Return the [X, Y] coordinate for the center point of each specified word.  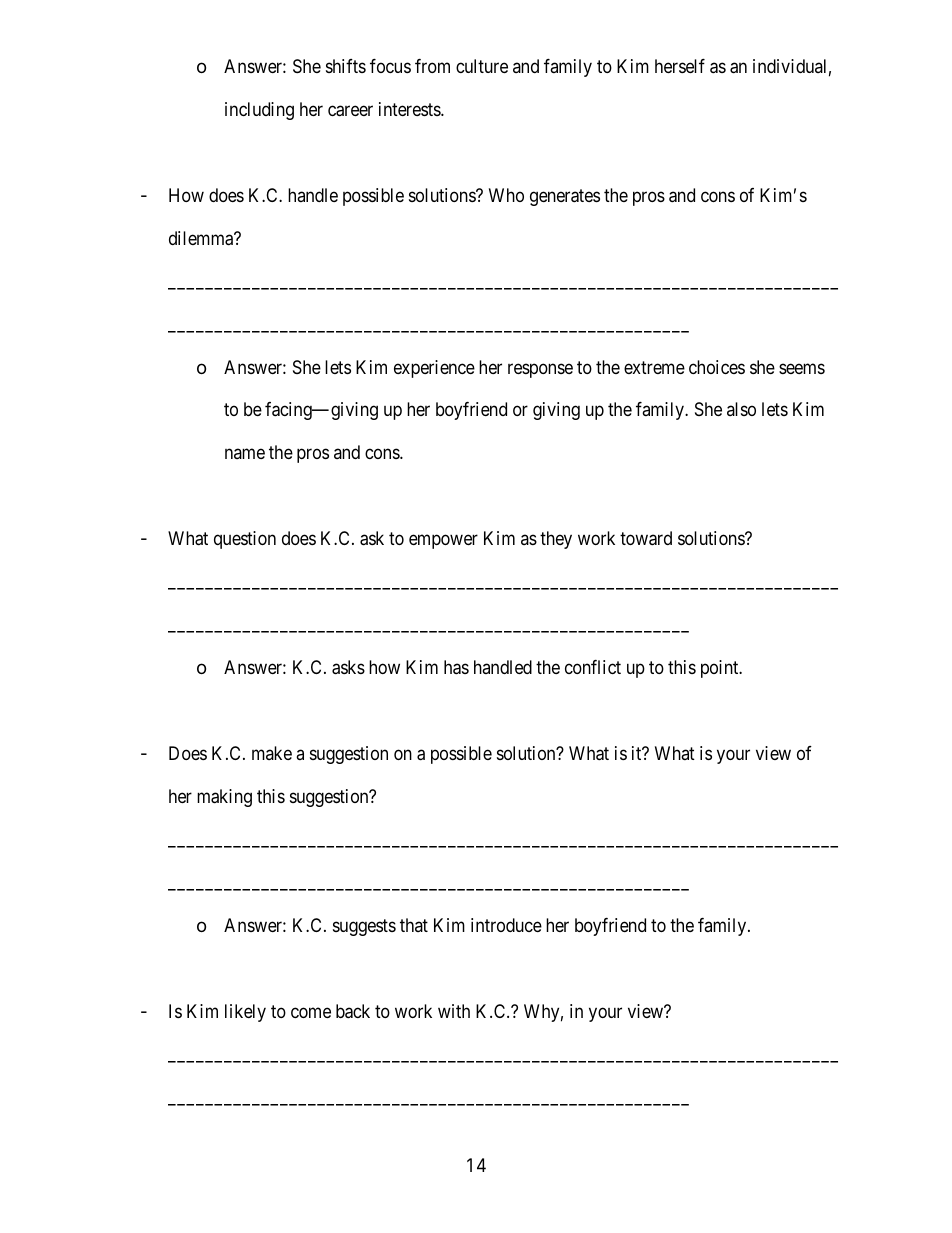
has [456, 667]
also [741, 409]
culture [482, 66]
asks [348, 667]
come [311, 1012]
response [540, 370]
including [259, 111]
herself [680, 66]
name [245, 454]
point [721, 669]
